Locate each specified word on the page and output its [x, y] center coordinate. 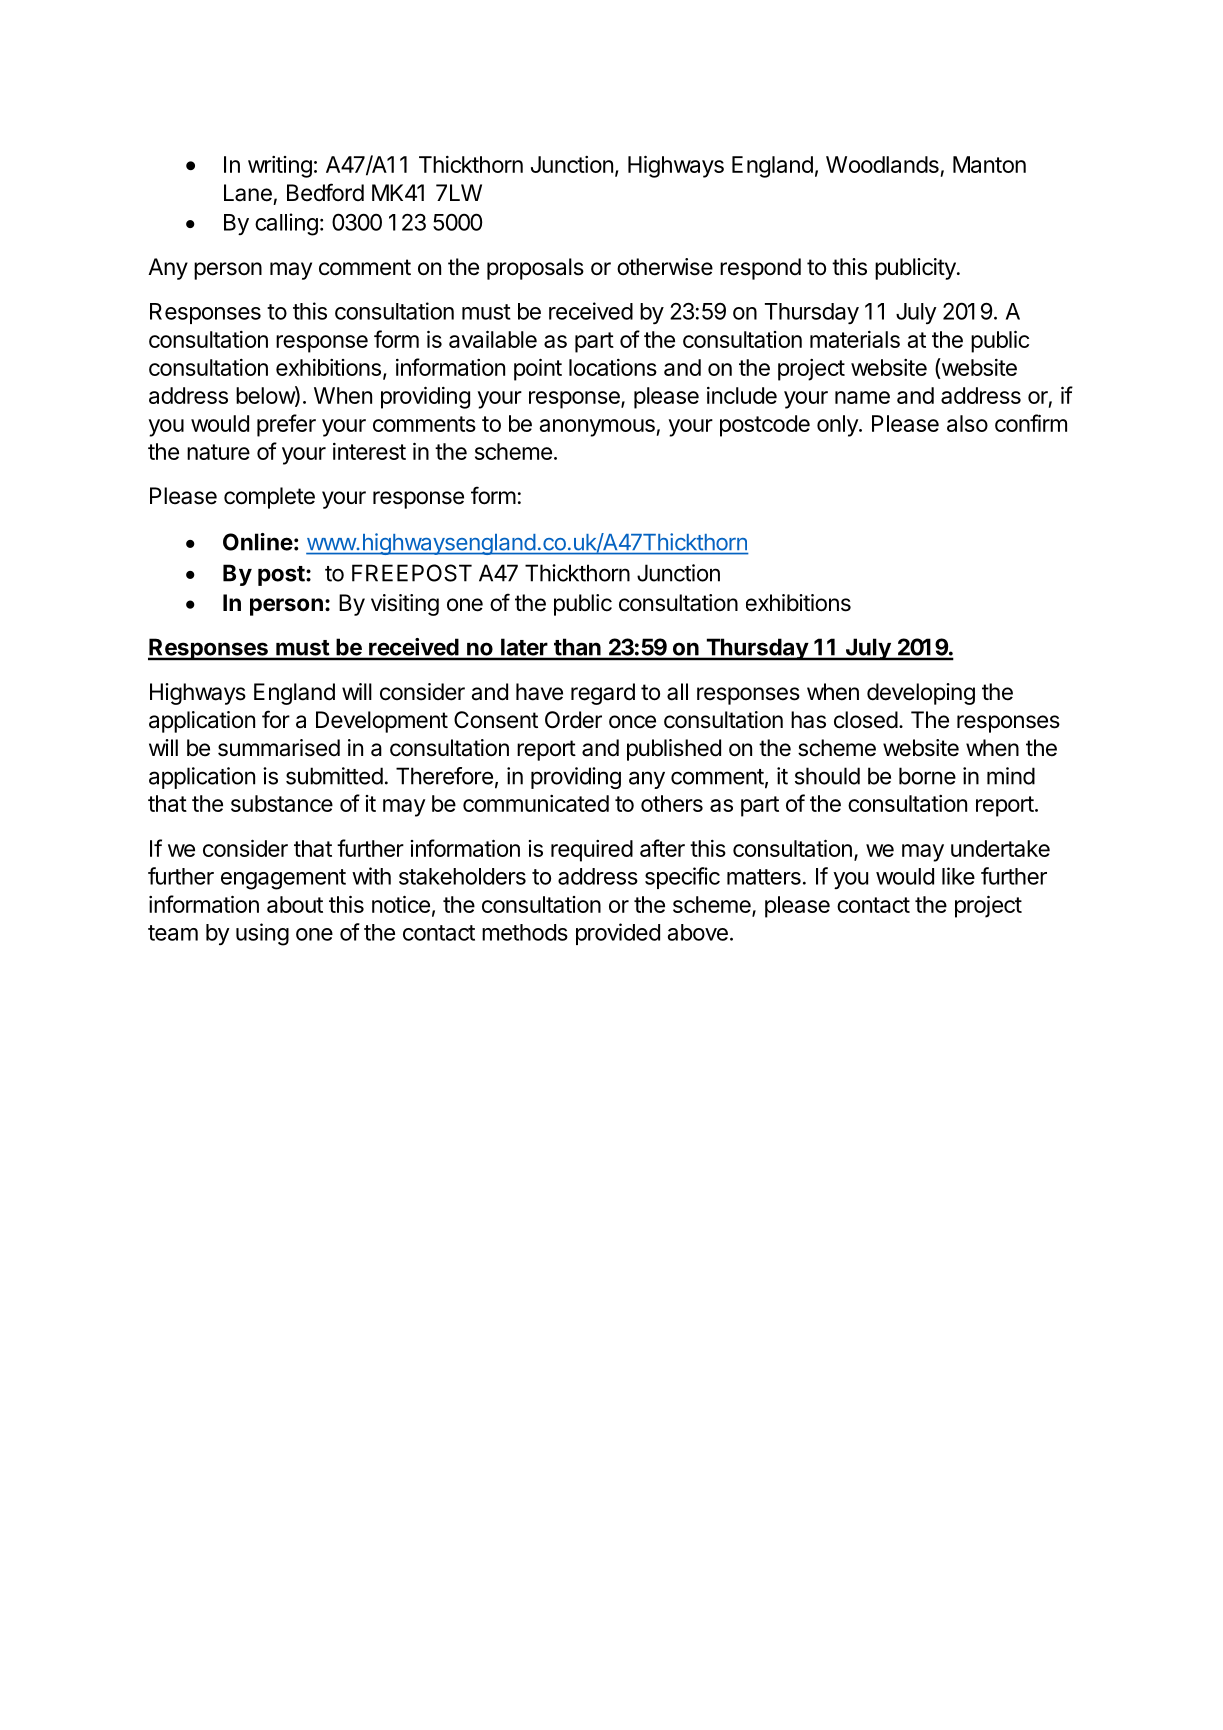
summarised [279, 748]
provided [618, 934]
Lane [248, 193]
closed [866, 720]
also [967, 423]
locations [613, 367]
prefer [286, 425]
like [958, 876]
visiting [405, 605]
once [632, 722]
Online [258, 542]
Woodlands [882, 164]
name [862, 397]
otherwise [665, 267]
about [295, 904]
